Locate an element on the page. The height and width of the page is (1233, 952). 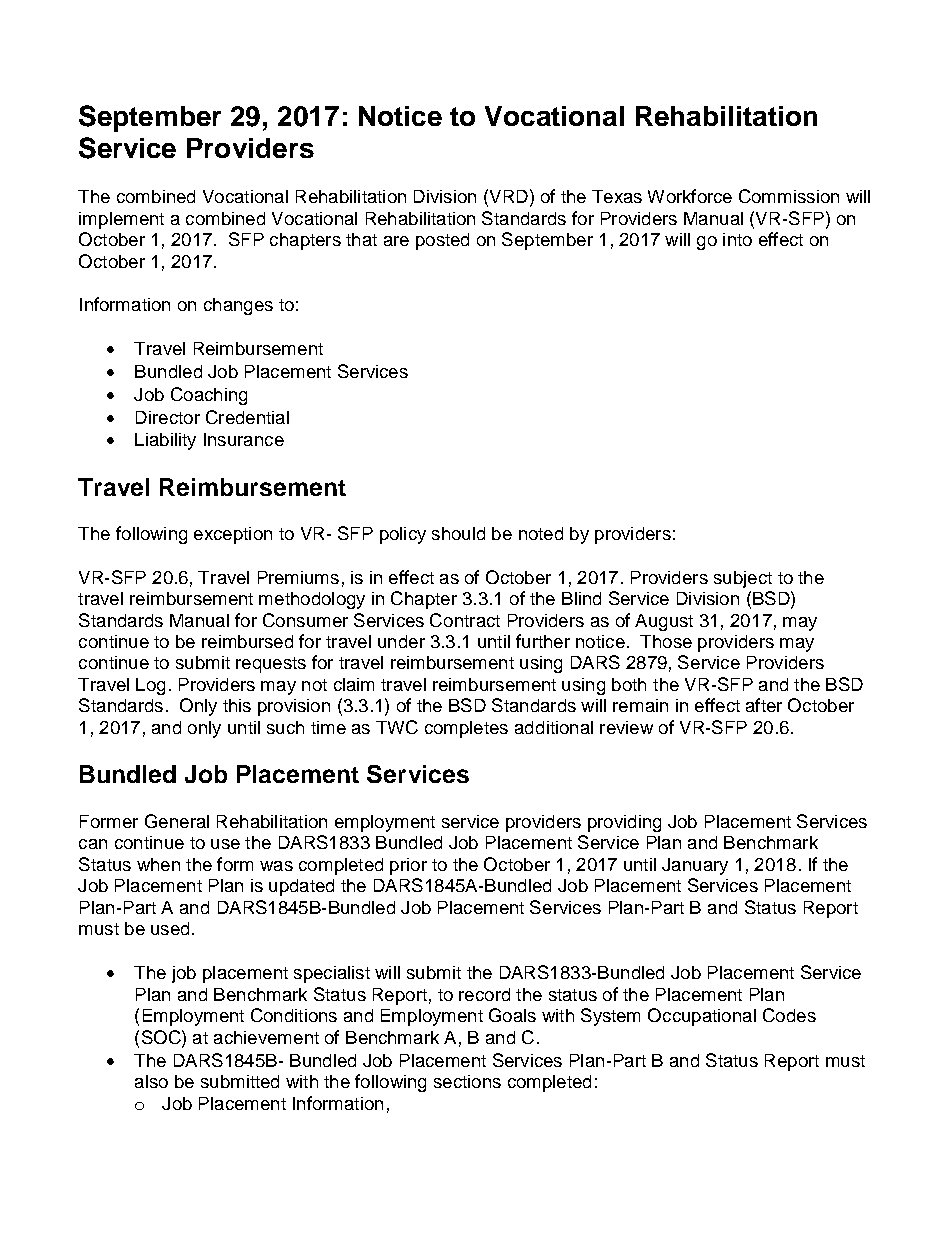
General is located at coordinates (177, 821).
